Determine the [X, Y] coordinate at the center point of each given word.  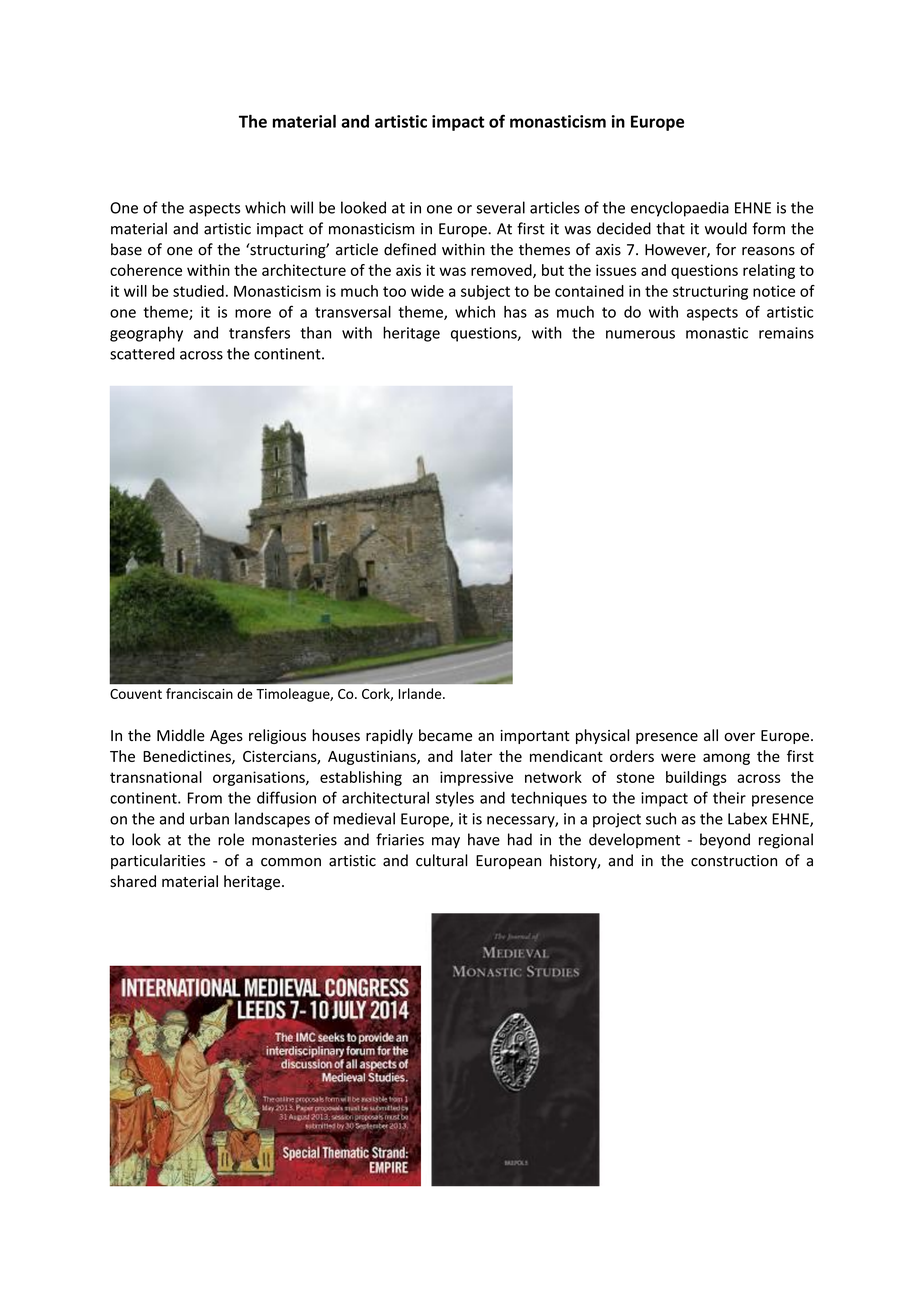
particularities [158, 861]
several [500, 207]
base [126, 249]
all [711, 735]
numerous [640, 334]
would [726, 228]
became [445, 735]
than [316, 332]
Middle [181, 735]
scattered [142, 353]
